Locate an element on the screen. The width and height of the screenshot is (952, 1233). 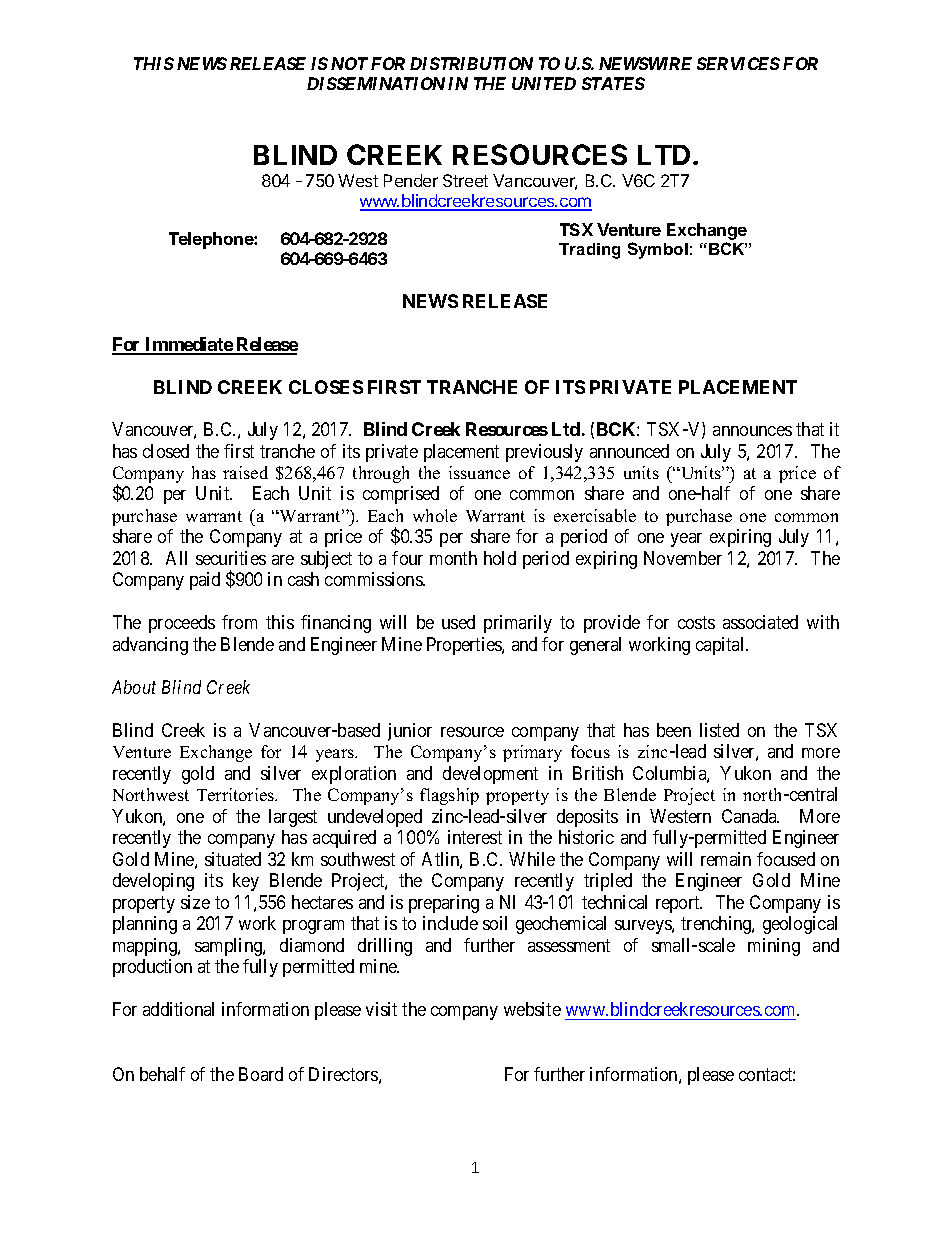
Canada is located at coordinates (750, 816).
